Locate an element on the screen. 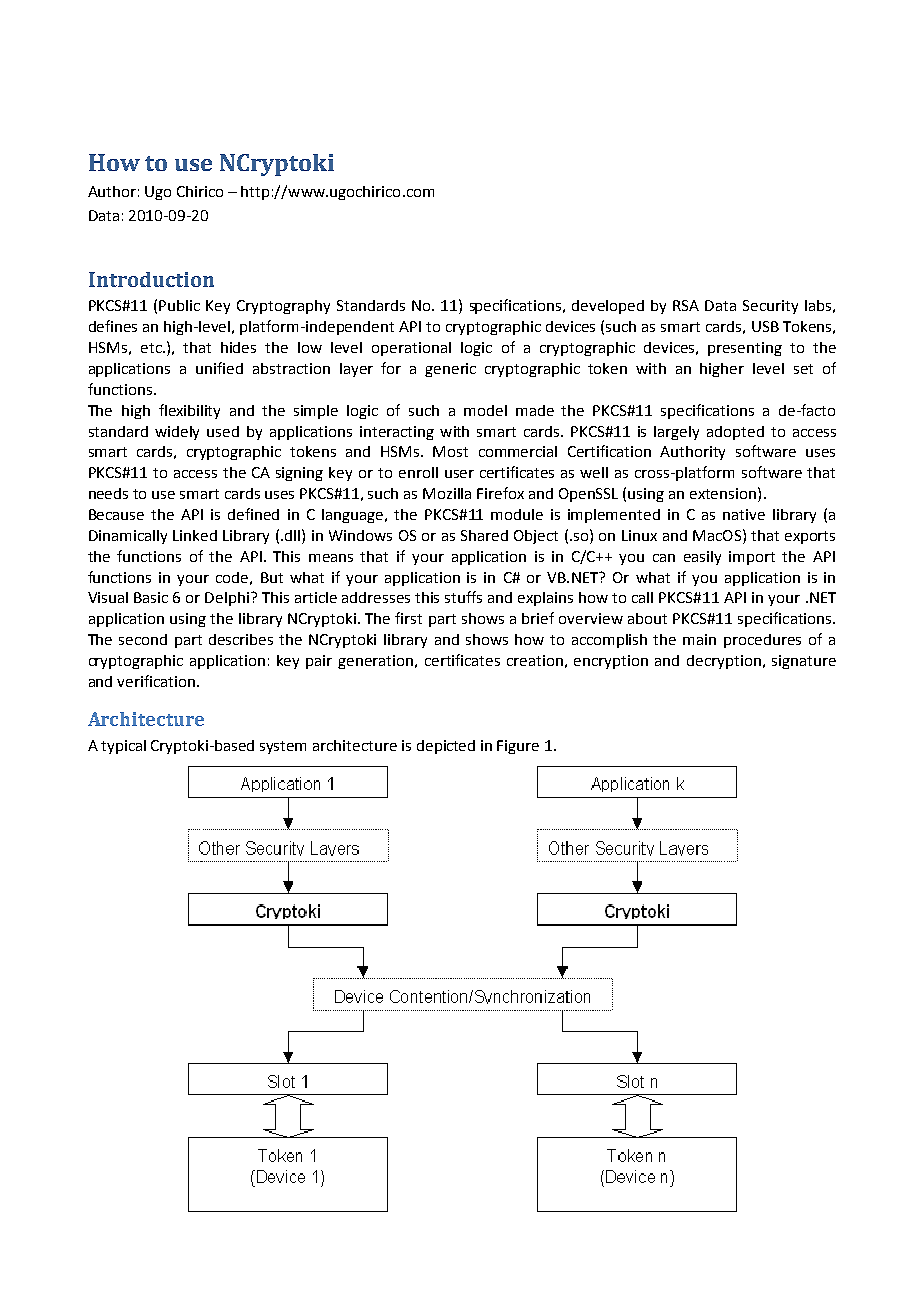  depicted is located at coordinates (446, 747).
